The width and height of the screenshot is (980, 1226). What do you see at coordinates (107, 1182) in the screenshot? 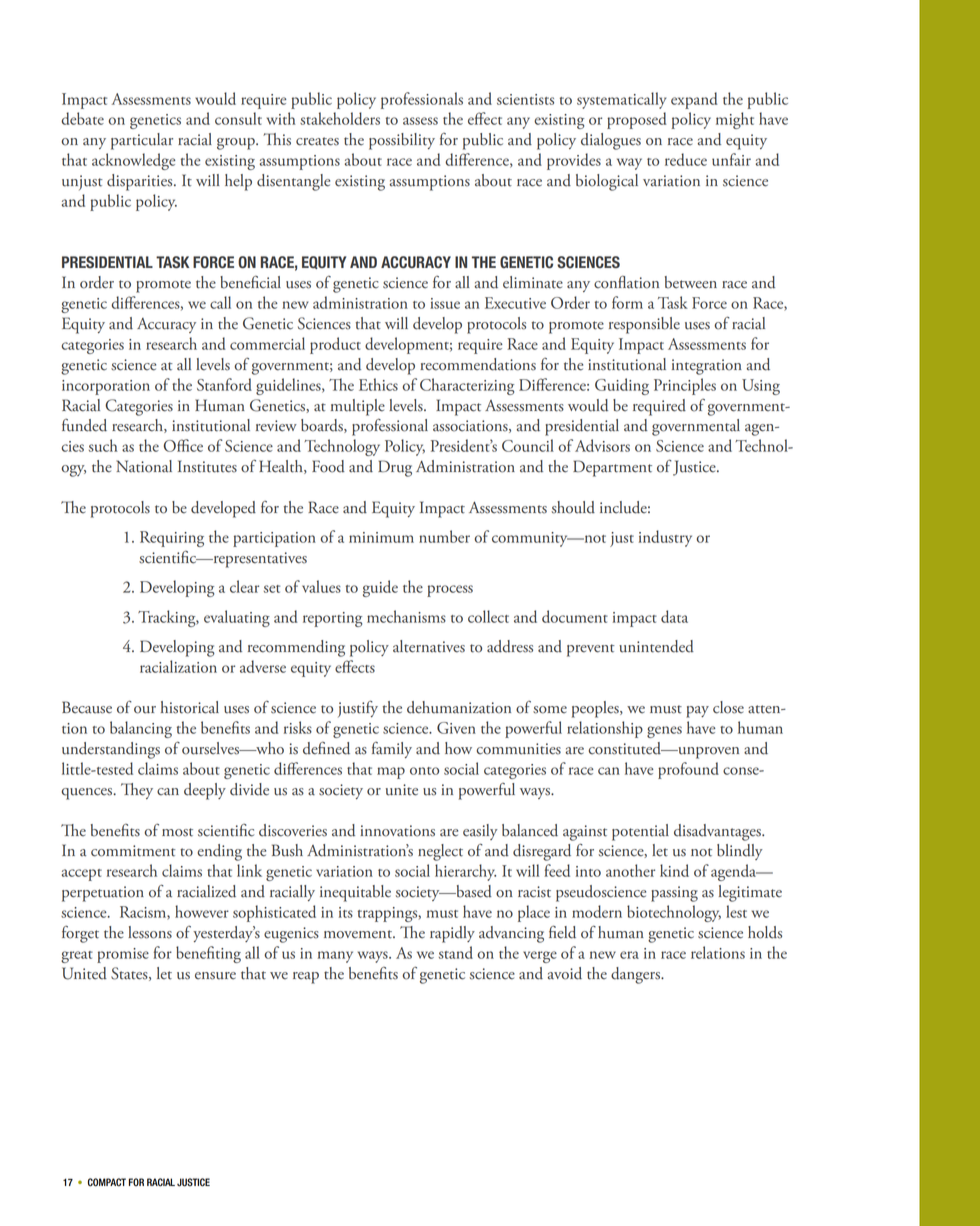
I see `COMPACT` at bounding box center [107, 1182].
